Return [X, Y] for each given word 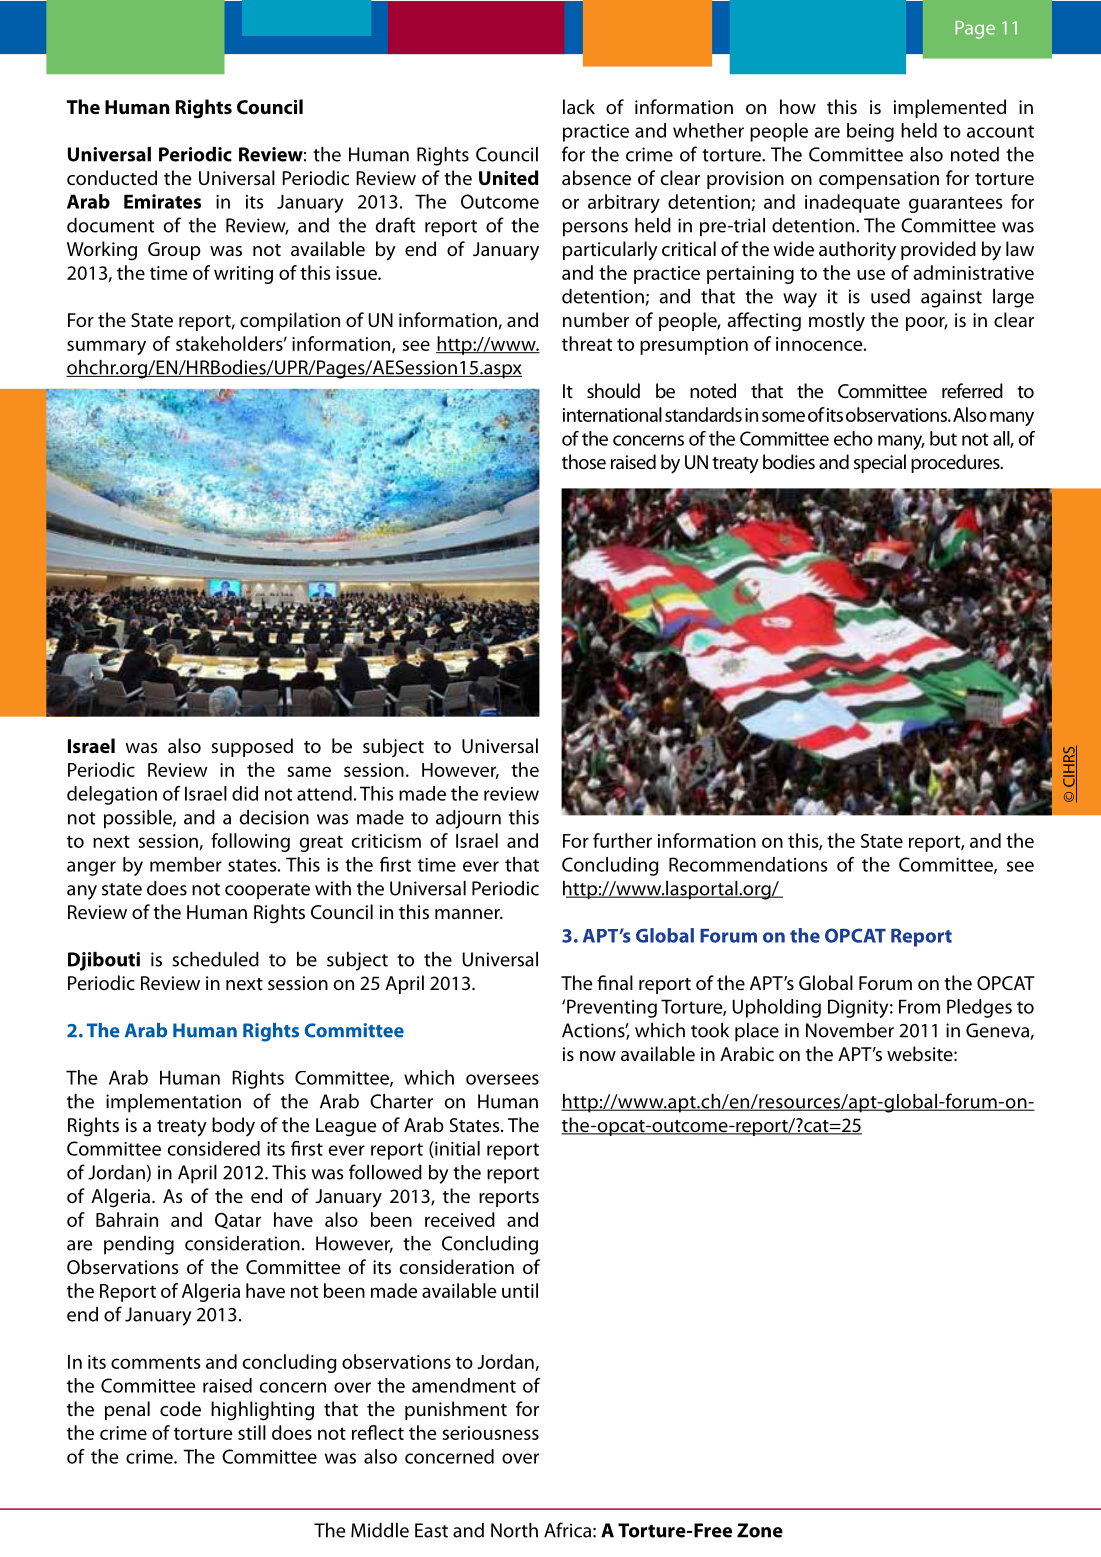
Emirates [162, 201]
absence [596, 177]
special [880, 463]
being [870, 132]
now [598, 1056]
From [919, 1006]
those [584, 461]
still [252, 1432]
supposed [252, 747]
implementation [173, 1103]
